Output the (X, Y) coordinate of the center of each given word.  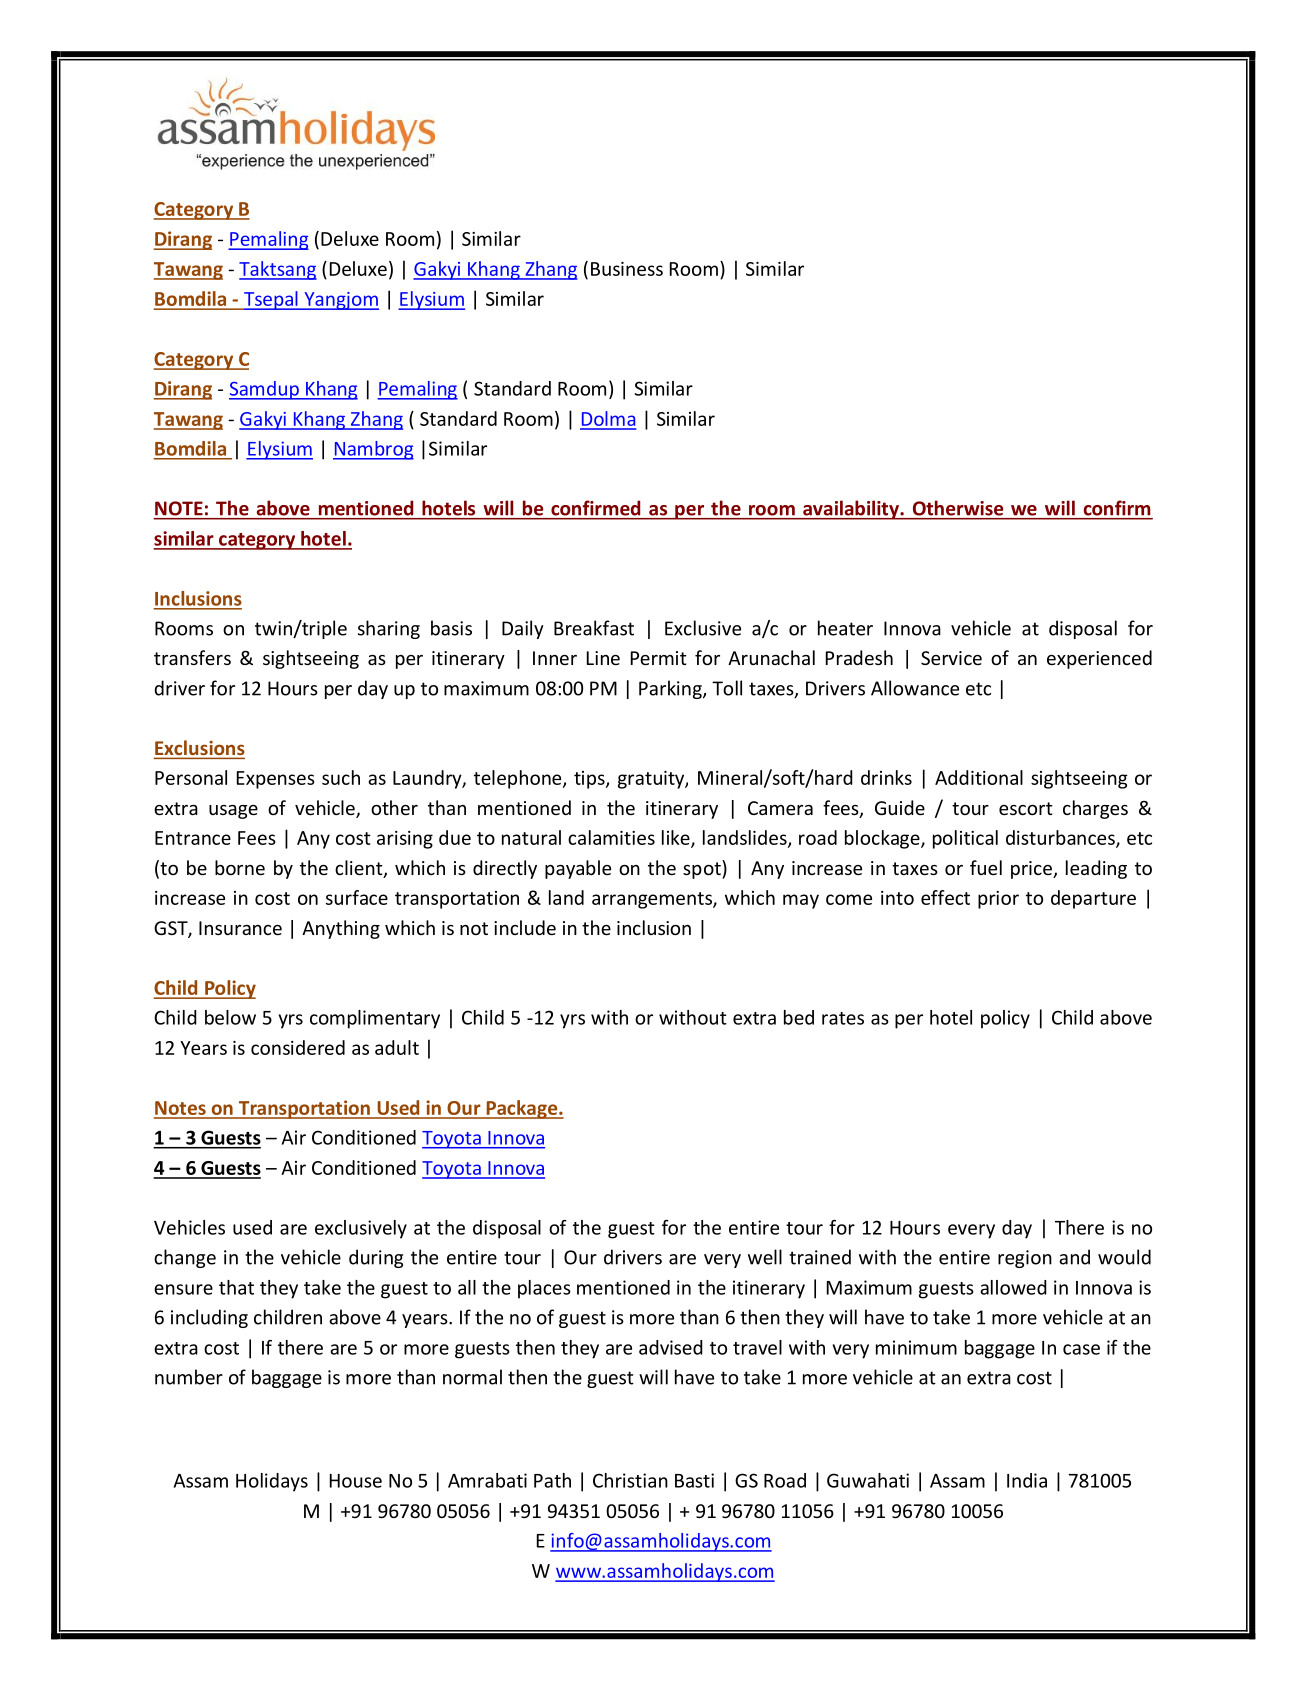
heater (845, 628)
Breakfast (594, 628)
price (1032, 870)
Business (627, 269)
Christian (630, 1480)
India (1027, 1480)
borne (240, 867)
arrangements (653, 900)
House (356, 1481)
